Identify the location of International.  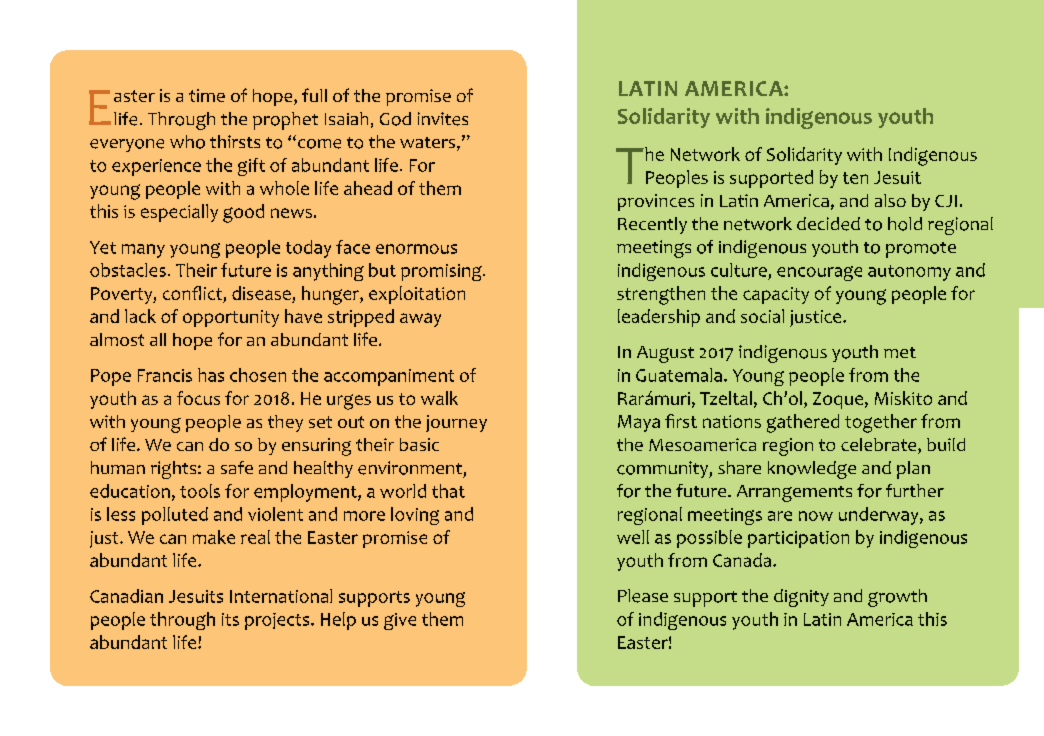
(281, 596).
